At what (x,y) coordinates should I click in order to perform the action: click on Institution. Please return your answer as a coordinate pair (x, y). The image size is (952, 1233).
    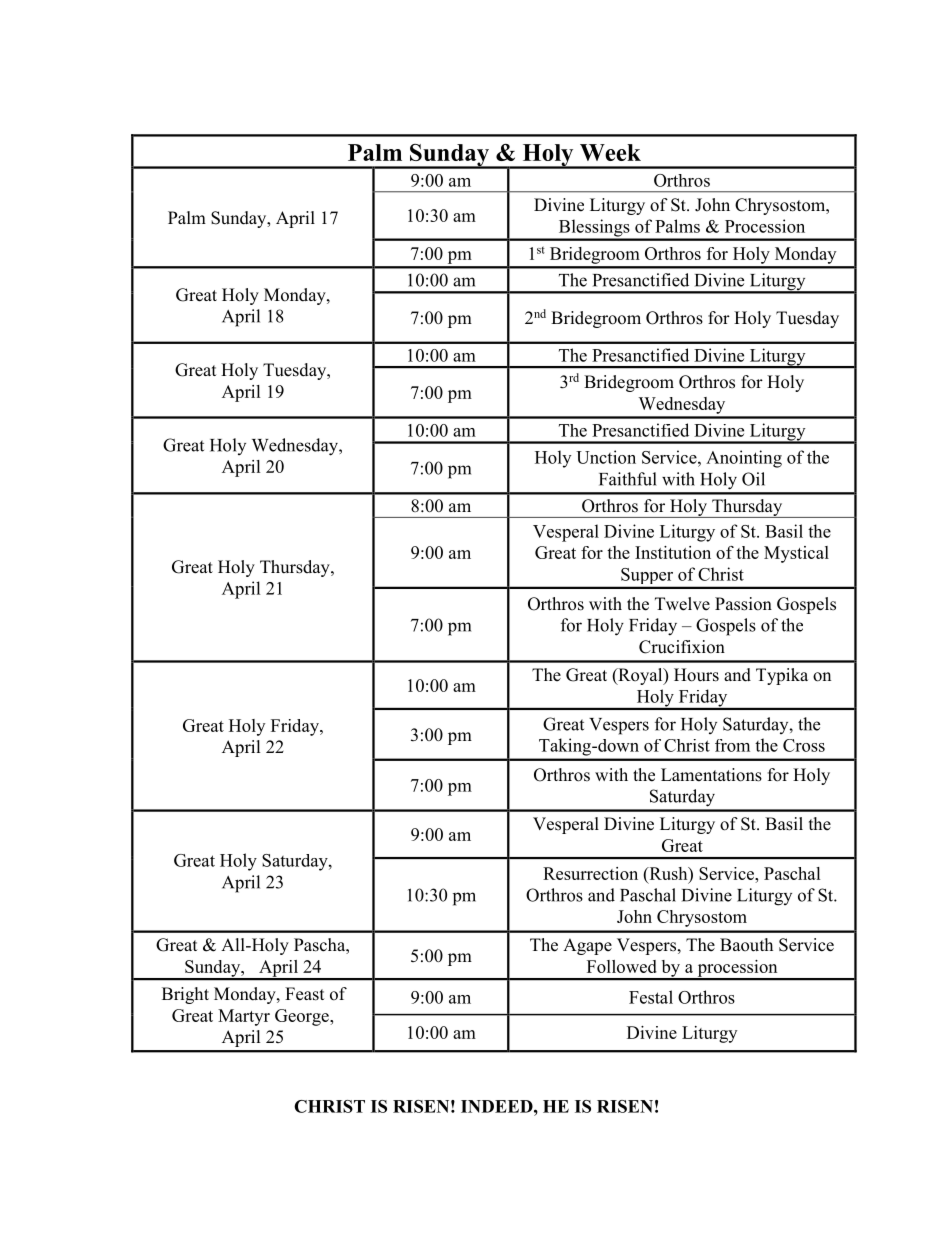
    Looking at the image, I should click on (673, 552).
